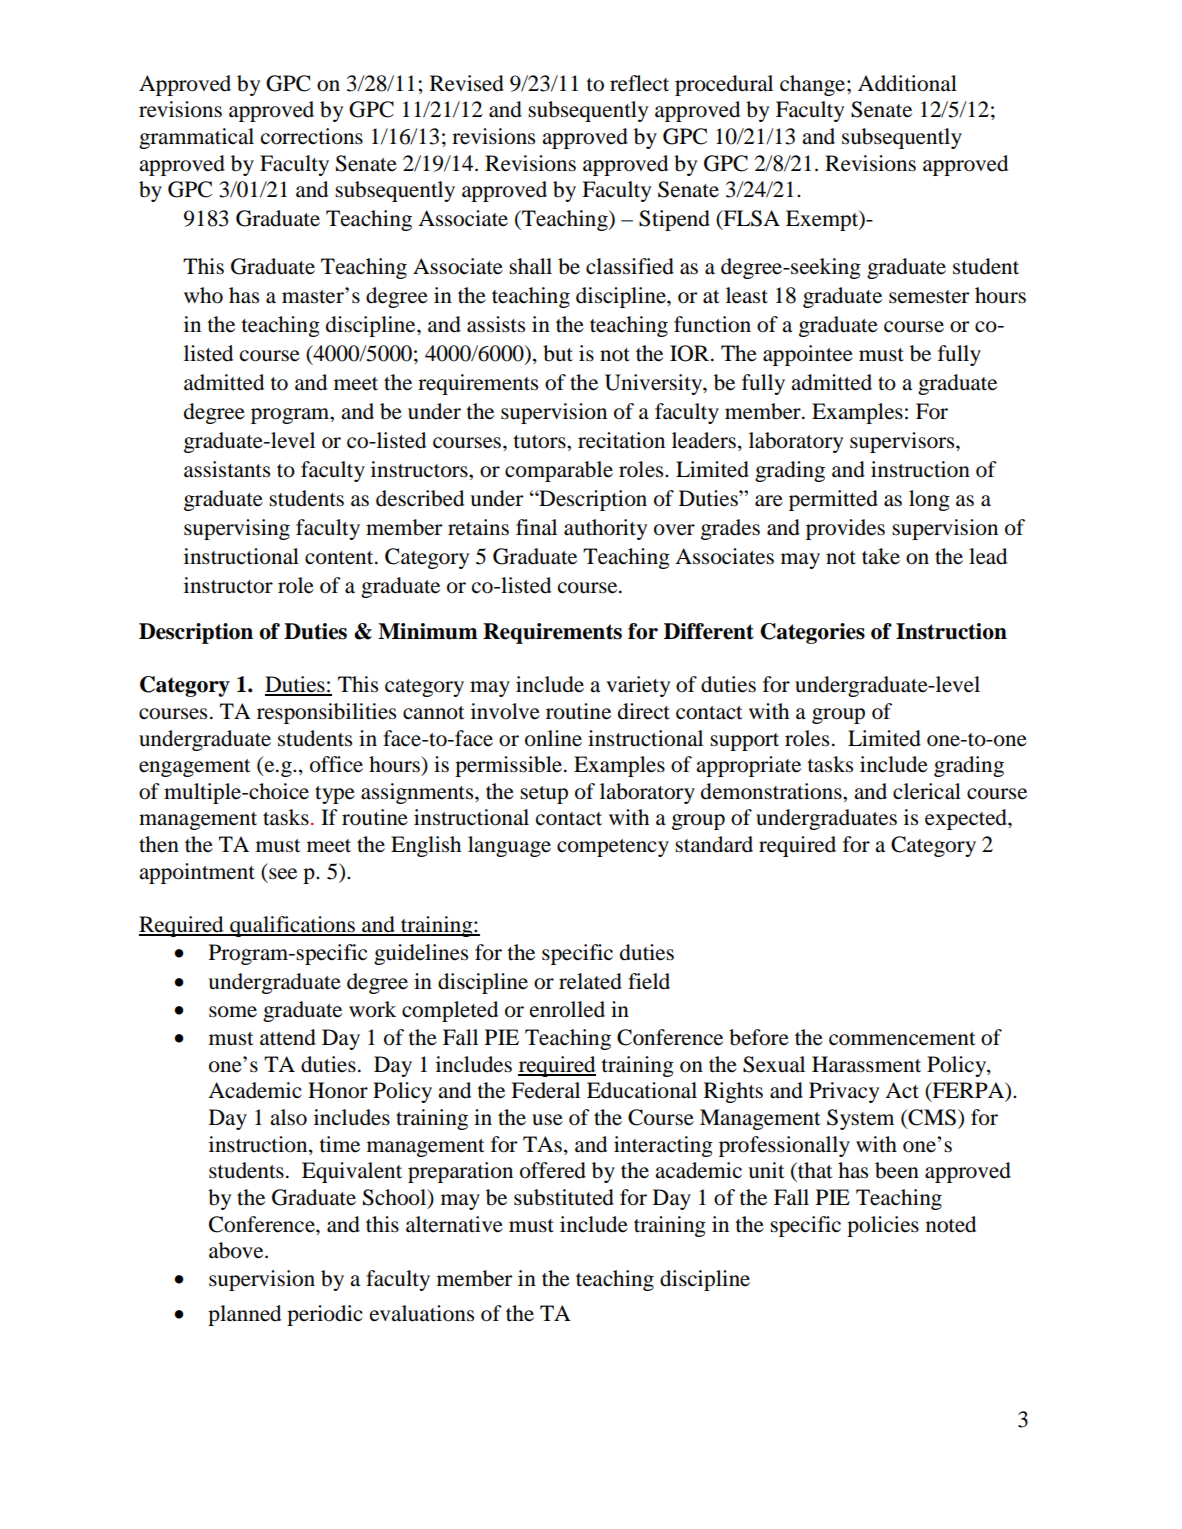 Image resolution: width=1182 pixels, height=1529 pixels. What do you see at coordinates (881, 556) in the page?
I see `take` at bounding box center [881, 556].
